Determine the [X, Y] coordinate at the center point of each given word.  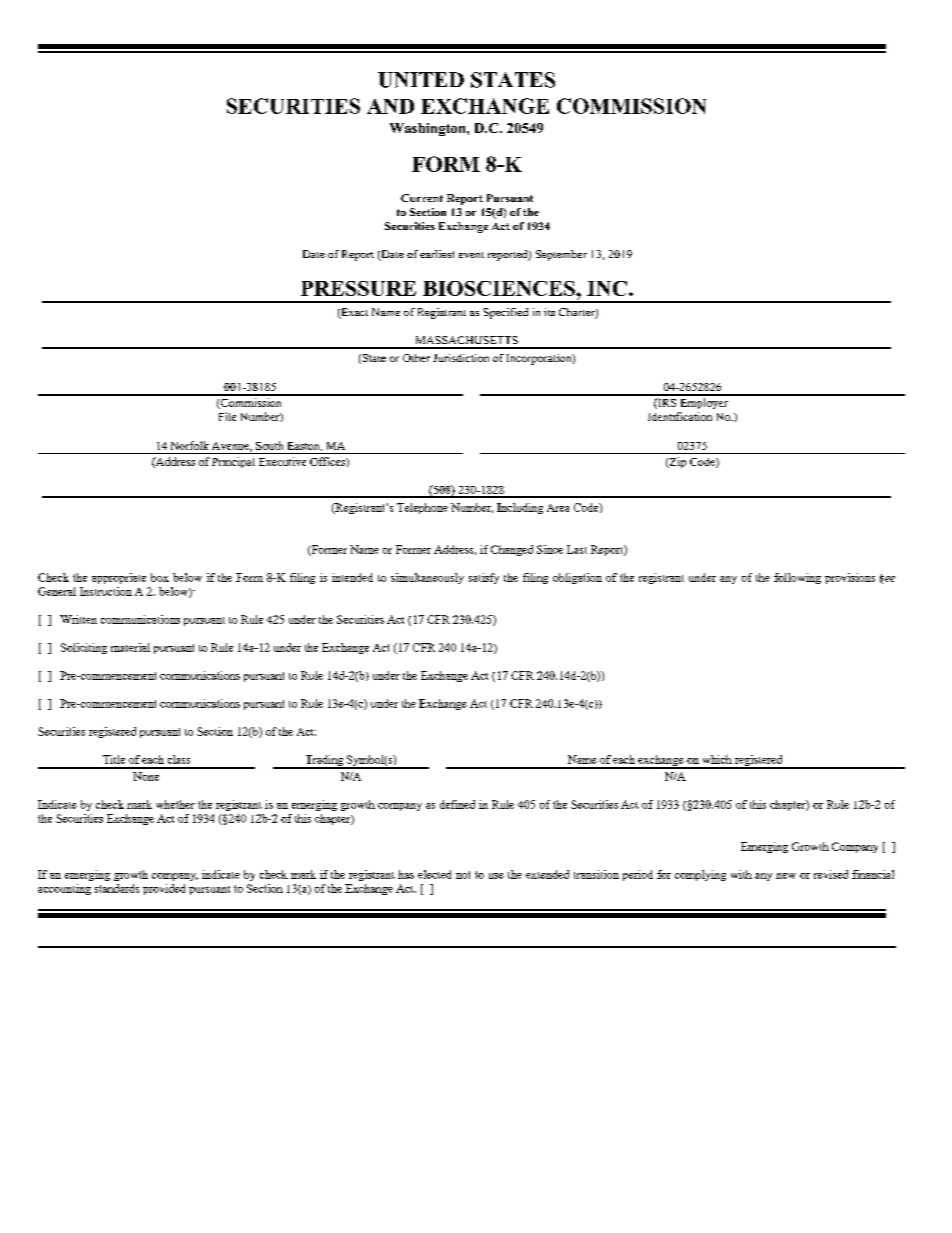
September [561, 255]
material [130, 647]
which [717, 759]
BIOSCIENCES [500, 288]
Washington [429, 129]
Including [520, 508]
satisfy [484, 578]
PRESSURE [358, 288]
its [549, 312]
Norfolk [190, 445]
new [786, 876]
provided [164, 889]
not [463, 875]
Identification [680, 416]
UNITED [421, 80]
